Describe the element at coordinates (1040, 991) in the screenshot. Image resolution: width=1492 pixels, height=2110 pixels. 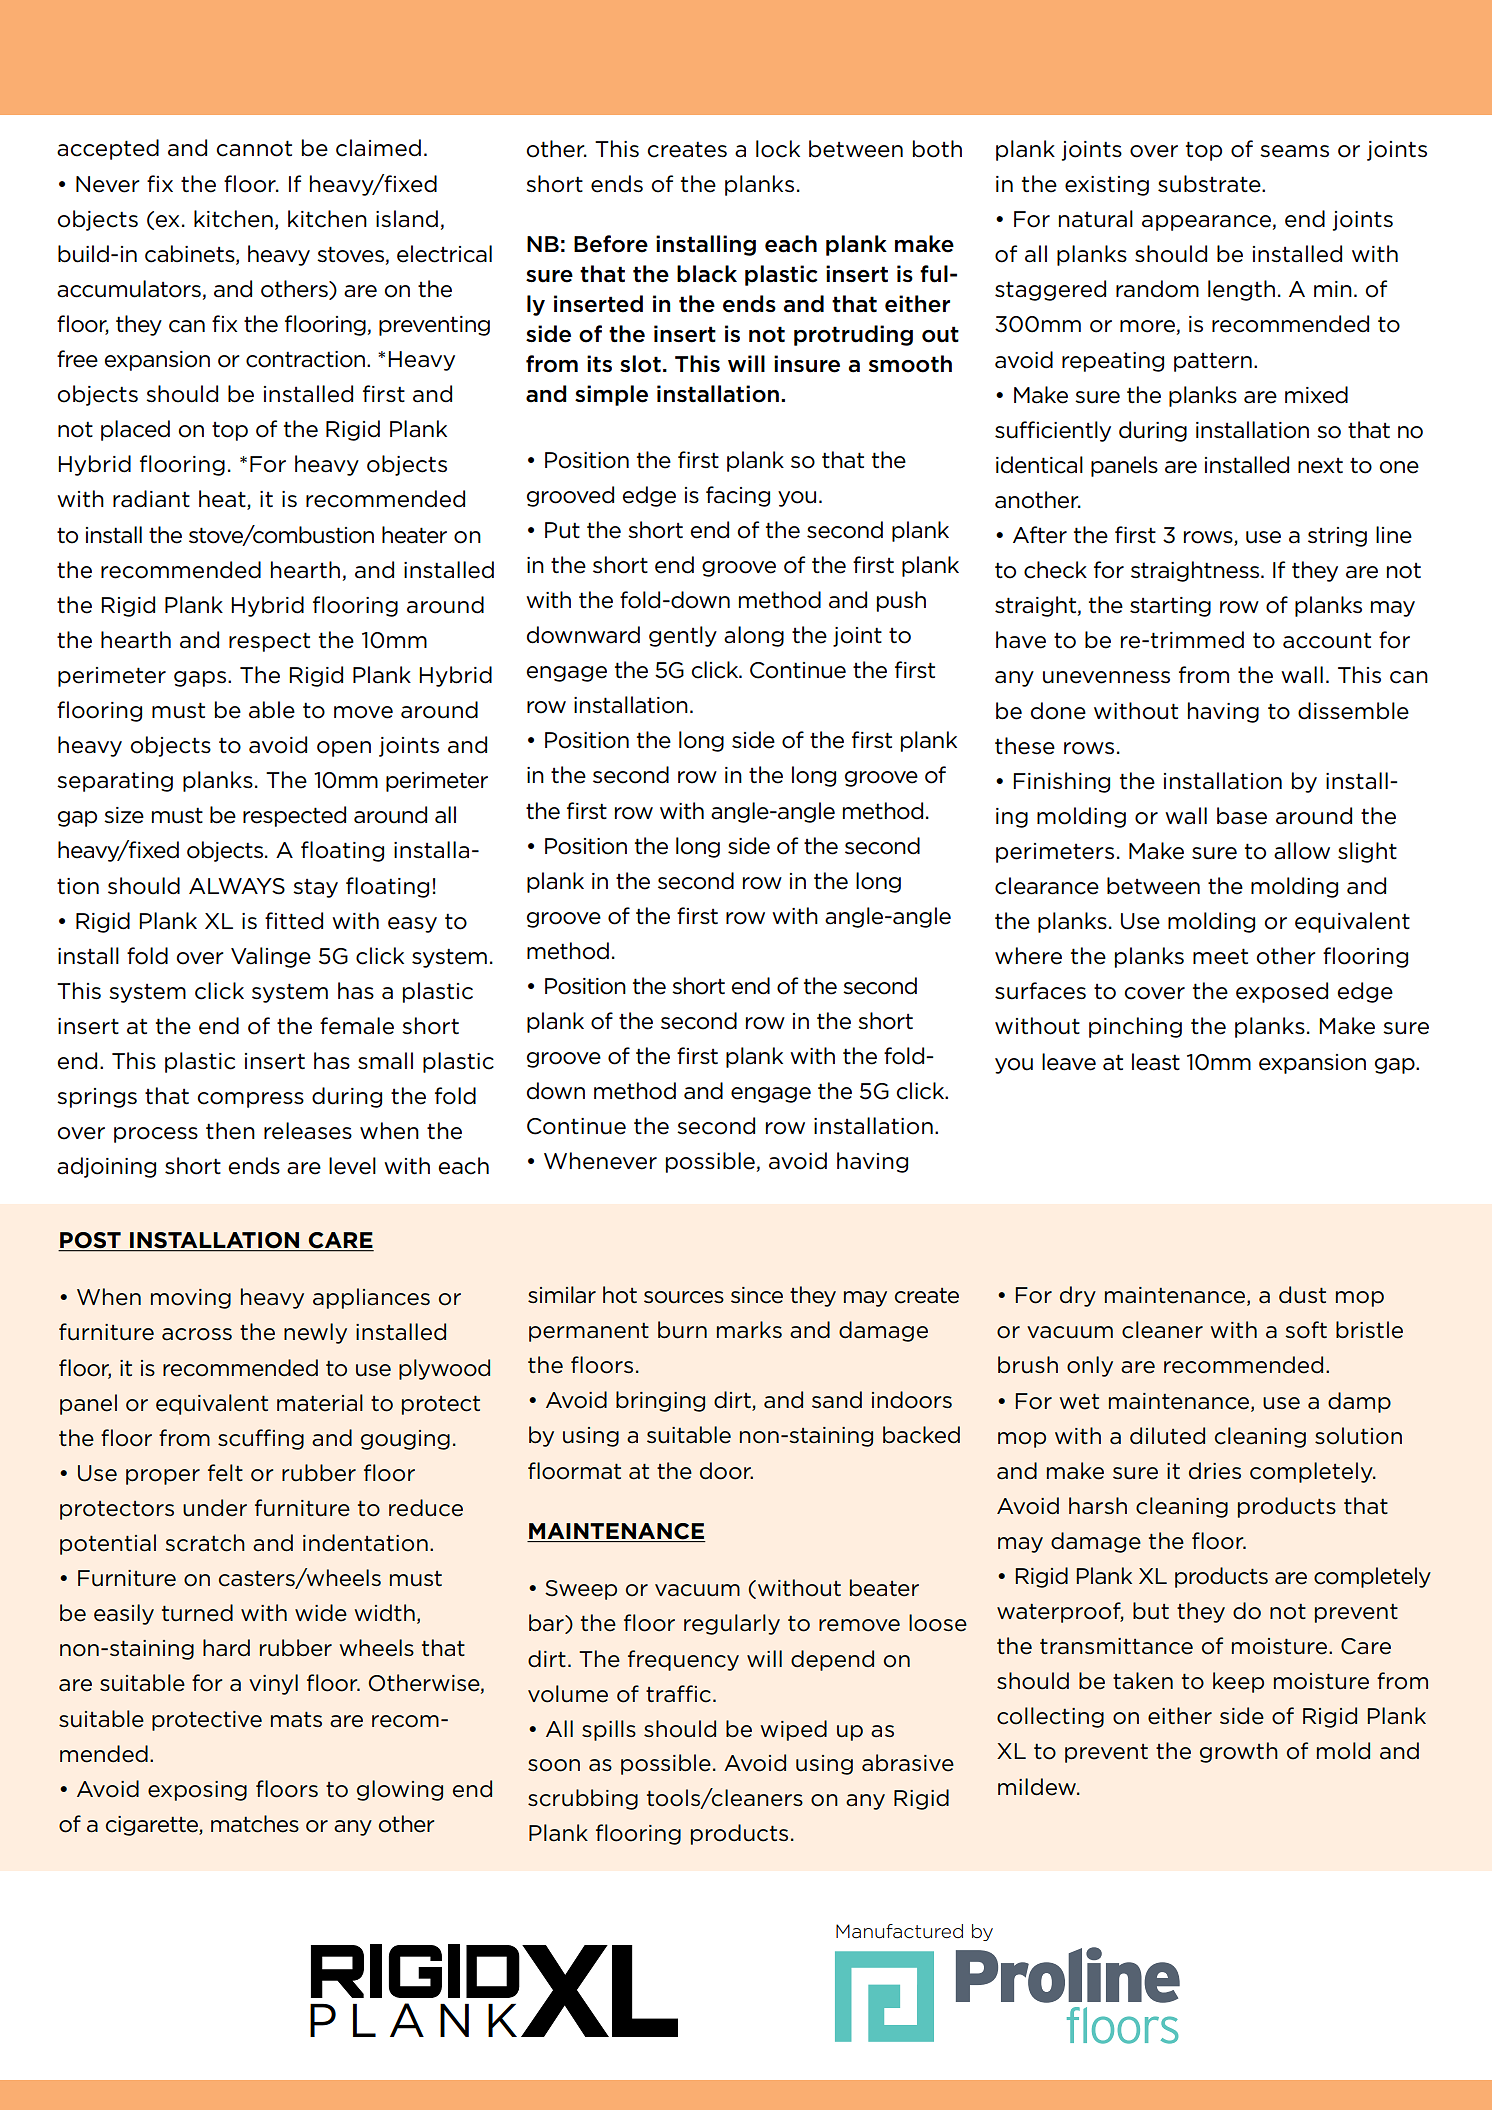
I see `surfaces` at that location.
